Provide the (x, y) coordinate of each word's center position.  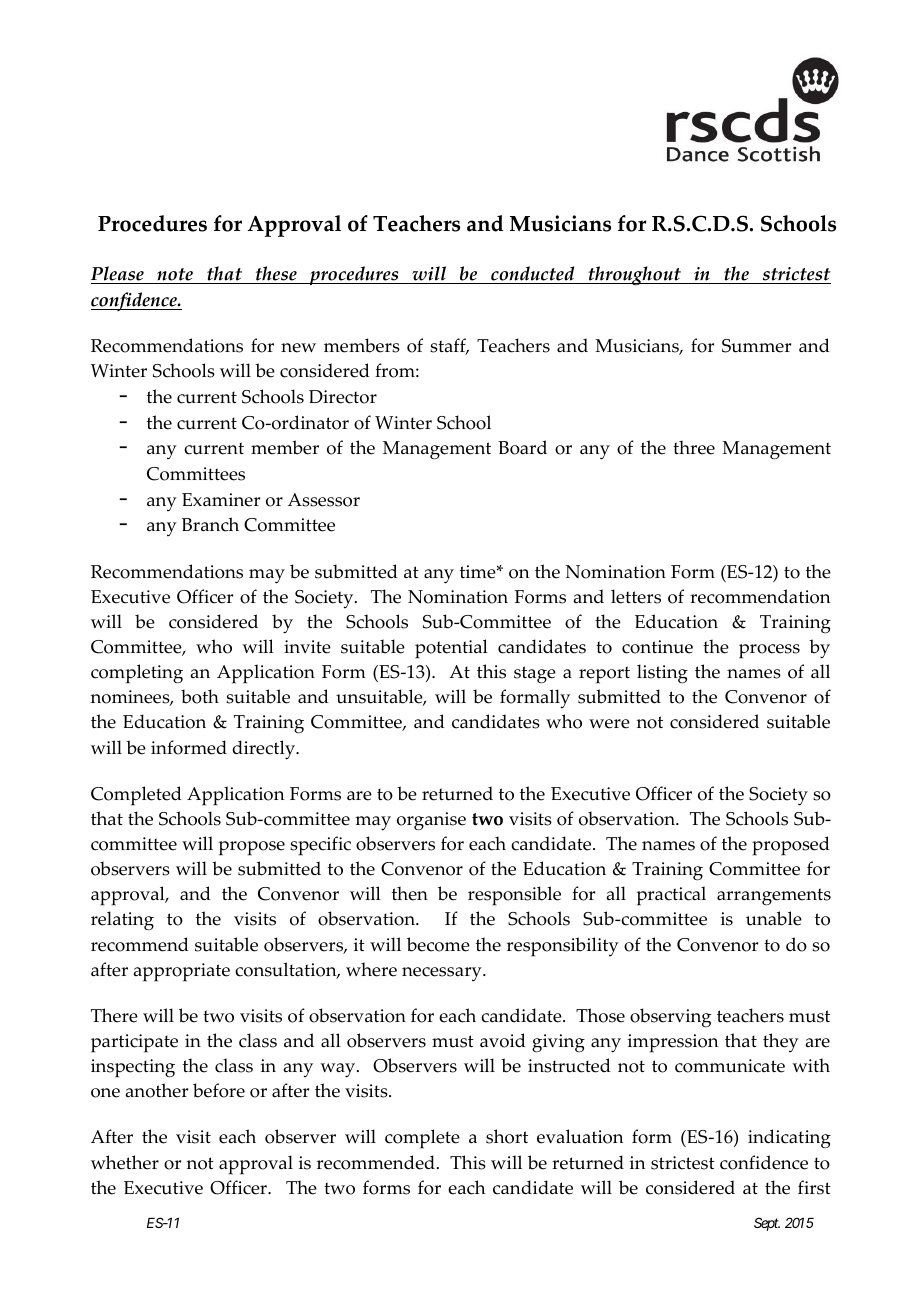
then (410, 893)
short (507, 1136)
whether (125, 1162)
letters (636, 596)
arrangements (774, 897)
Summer (756, 346)
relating (122, 921)
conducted (533, 275)
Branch (210, 524)
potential (451, 649)
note (175, 276)
